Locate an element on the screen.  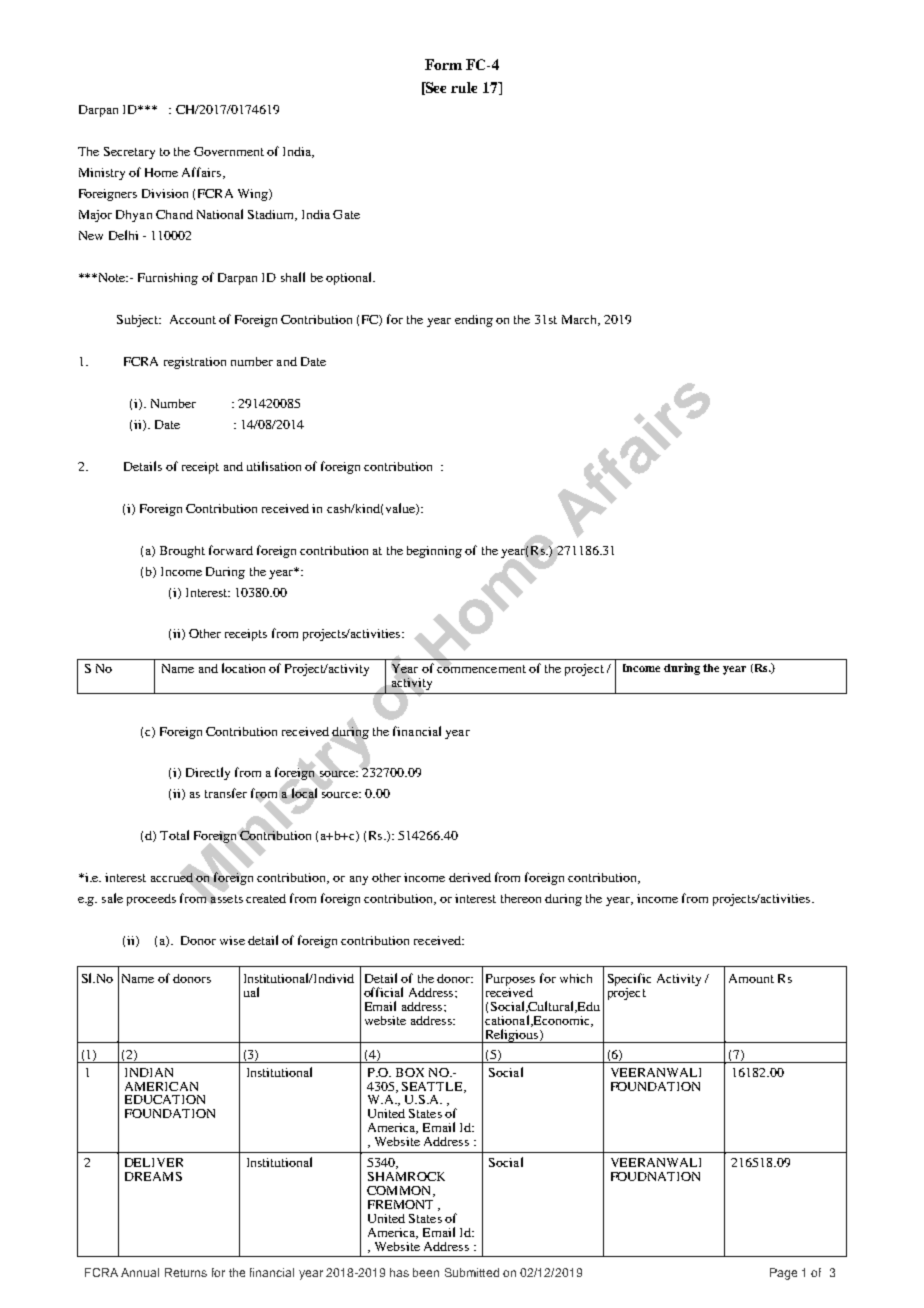
beginning is located at coordinates (434, 552).
